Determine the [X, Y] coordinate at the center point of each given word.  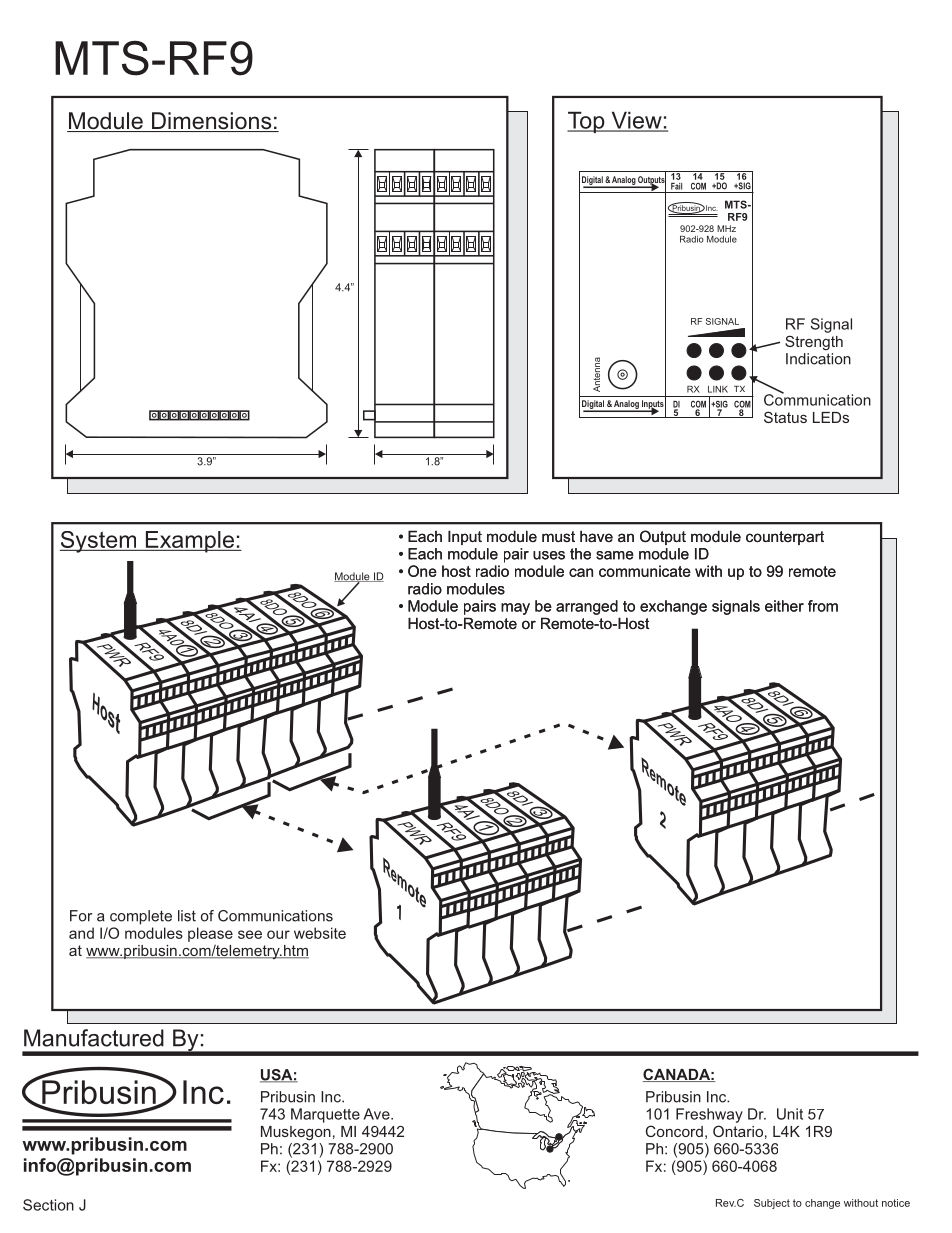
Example [189, 542]
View [636, 121]
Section [48, 1205]
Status [785, 417]
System [99, 542]
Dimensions [212, 122]
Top [587, 122]
